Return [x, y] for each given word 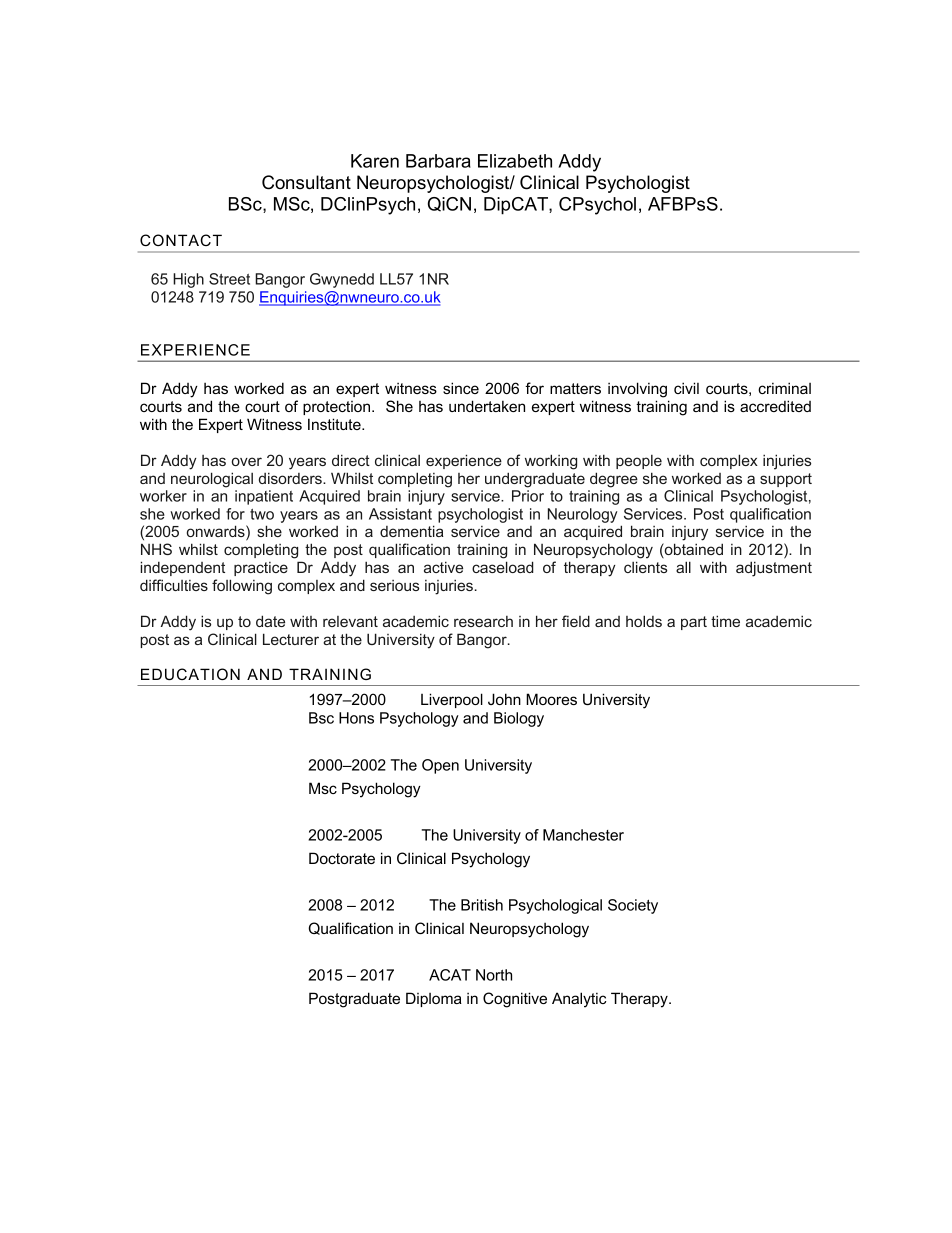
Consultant [306, 182]
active [443, 567]
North [494, 975]
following [242, 587]
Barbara [438, 161]
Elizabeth [515, 161]
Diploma [434, 999]
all [683, 567]
